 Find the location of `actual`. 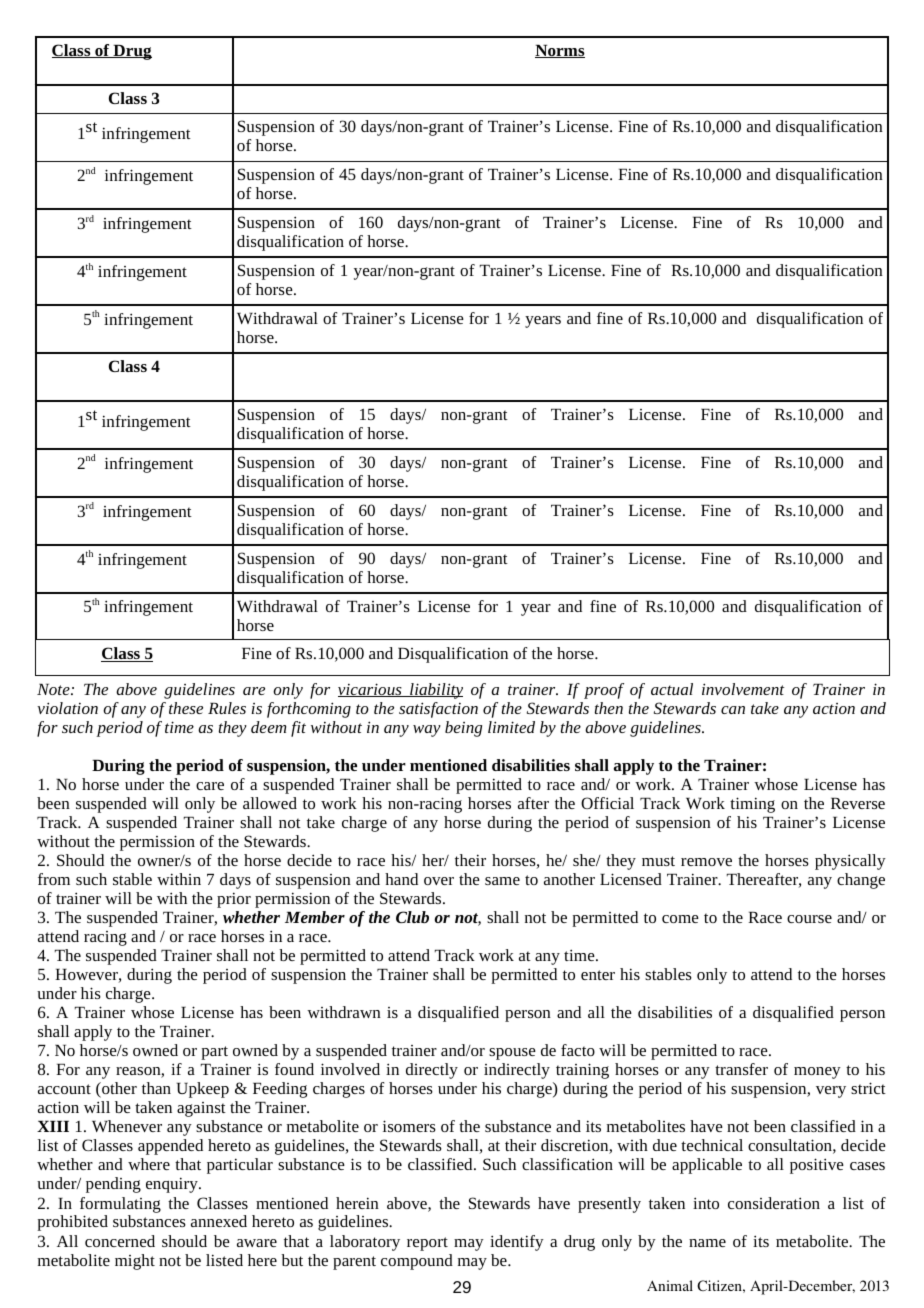

actual is located at coordinates (672, 689).
